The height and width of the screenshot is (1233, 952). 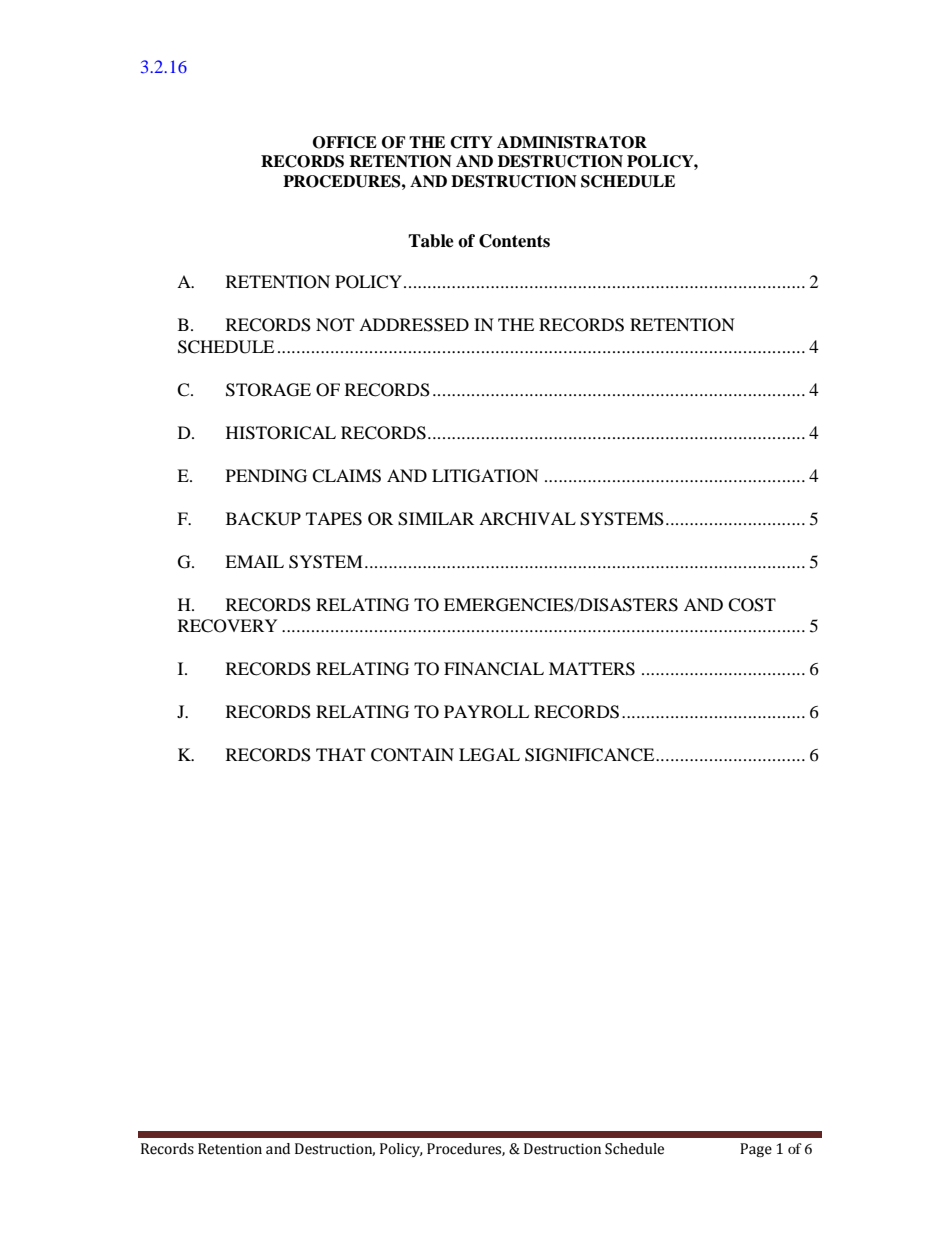 I want to click on OFFICE, so click(x=345, y=142).
